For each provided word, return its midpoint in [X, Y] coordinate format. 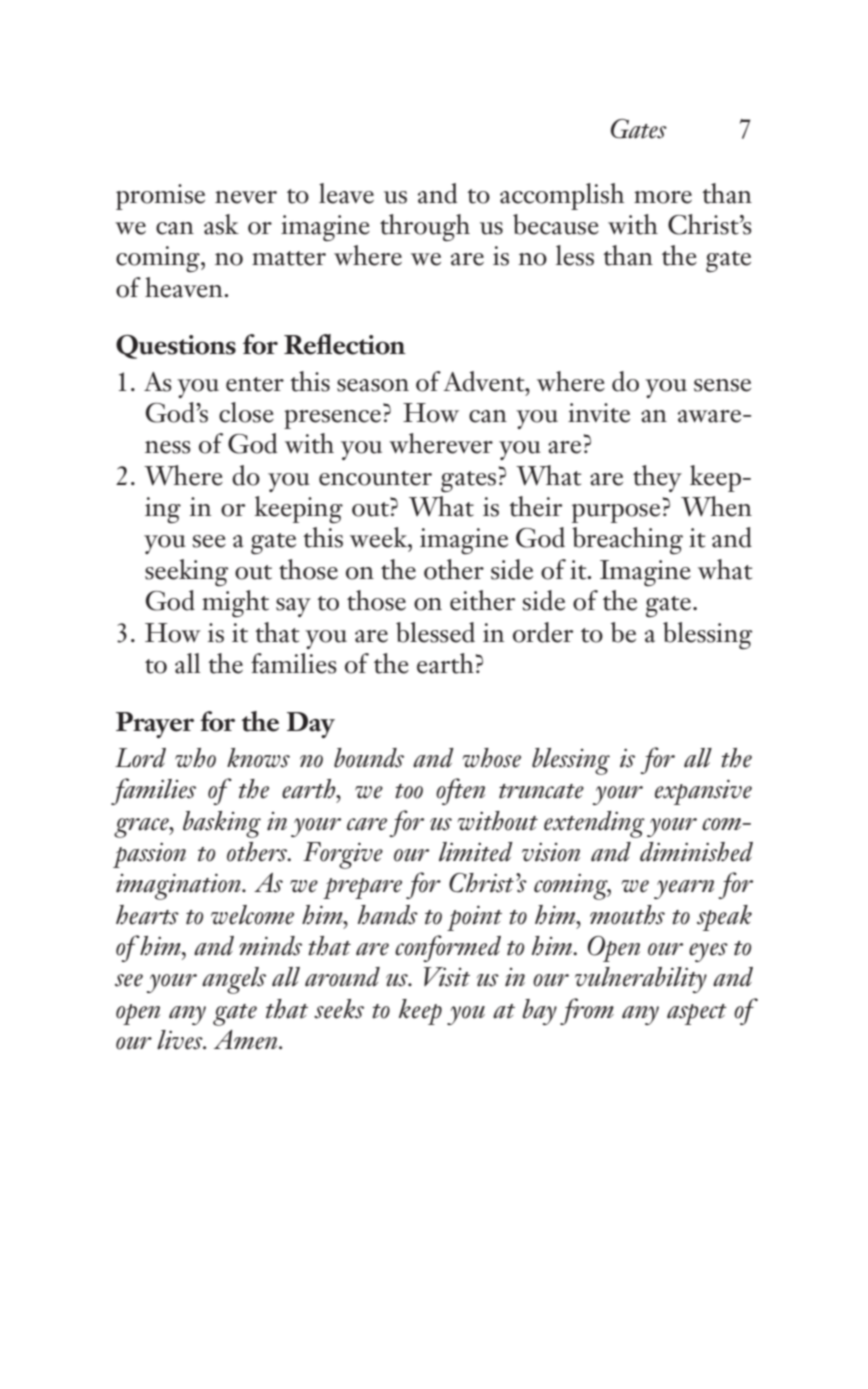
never [246, 197]
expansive [703, 792]
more [663, 197]
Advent [485, 381]
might [235, 604]
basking [222, 824]
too [409, 791]
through [425, 228]
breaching [627, 541]
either [482, 600]
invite [599, 413]
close [246, 412]
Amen [247, 1040]
